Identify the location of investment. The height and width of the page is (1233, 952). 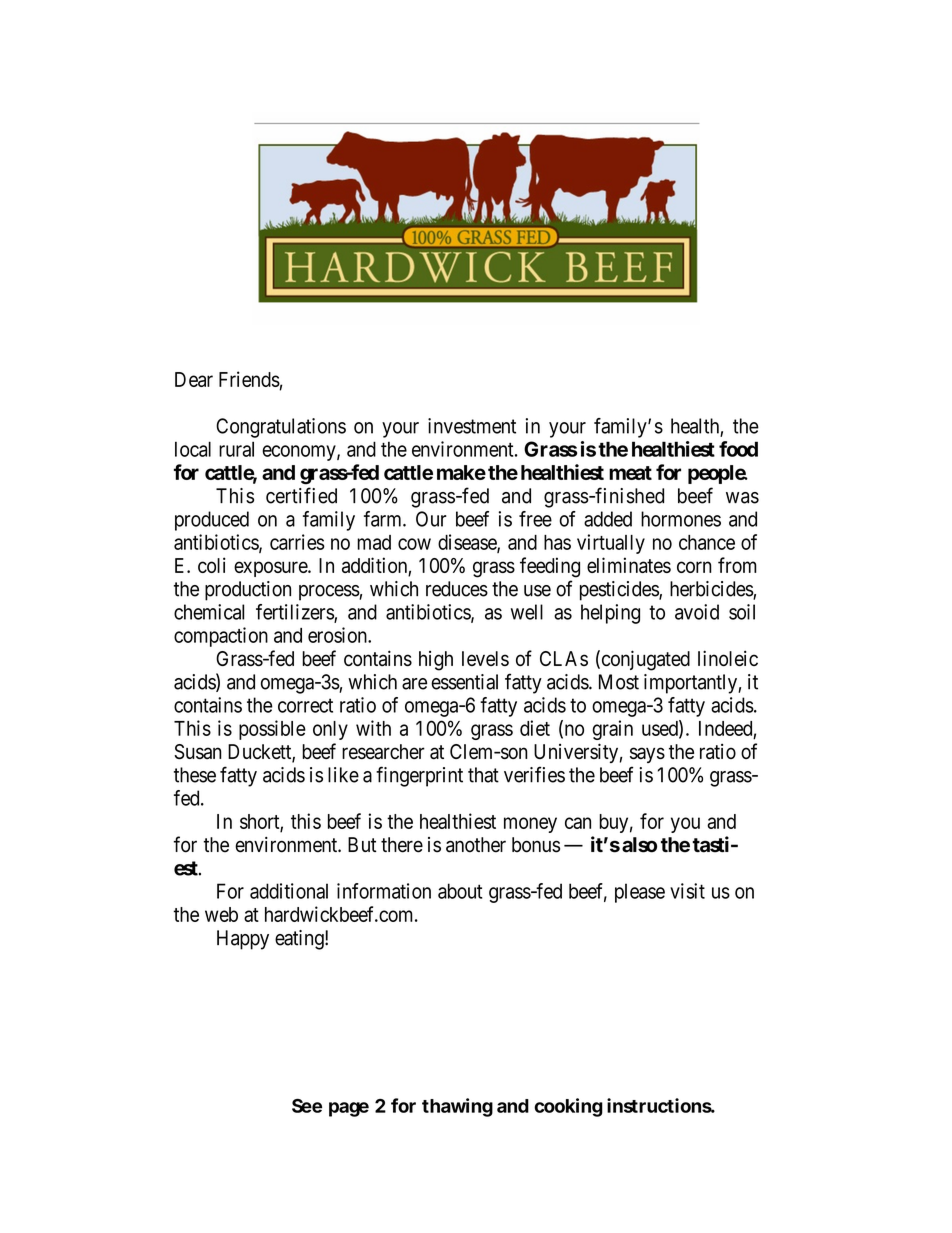
(472, 426).
